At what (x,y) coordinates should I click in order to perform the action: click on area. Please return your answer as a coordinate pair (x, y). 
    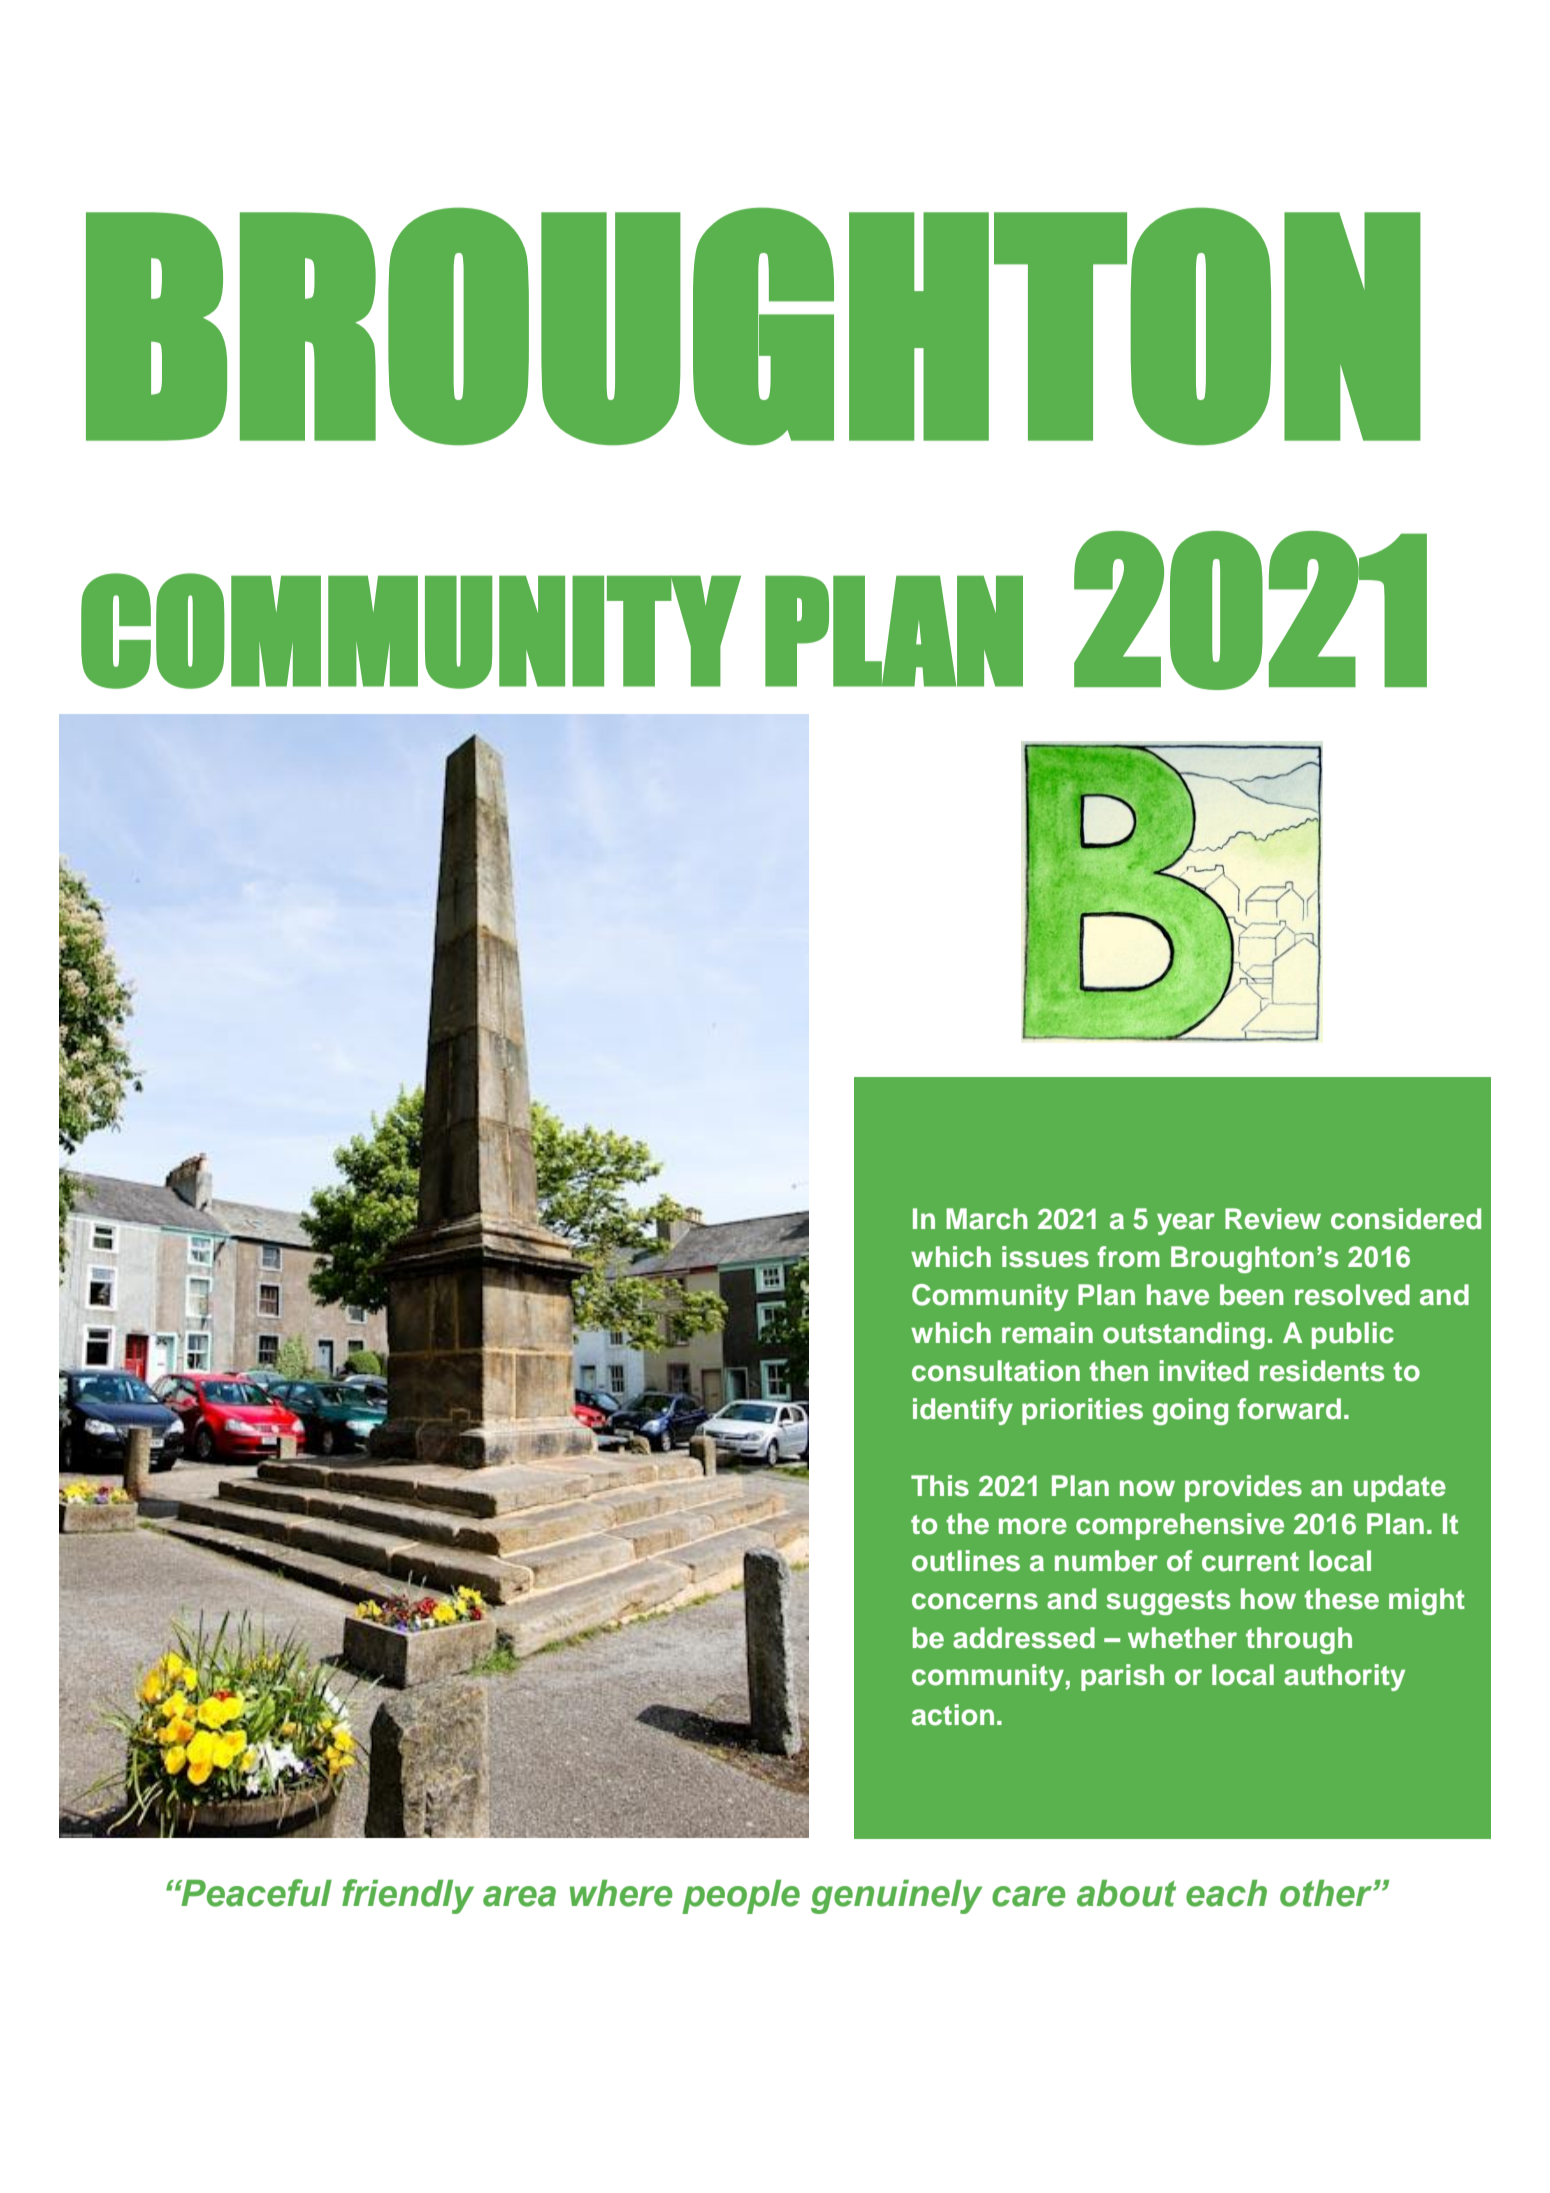
    Looking at the image, I should click on (519, 1896).
